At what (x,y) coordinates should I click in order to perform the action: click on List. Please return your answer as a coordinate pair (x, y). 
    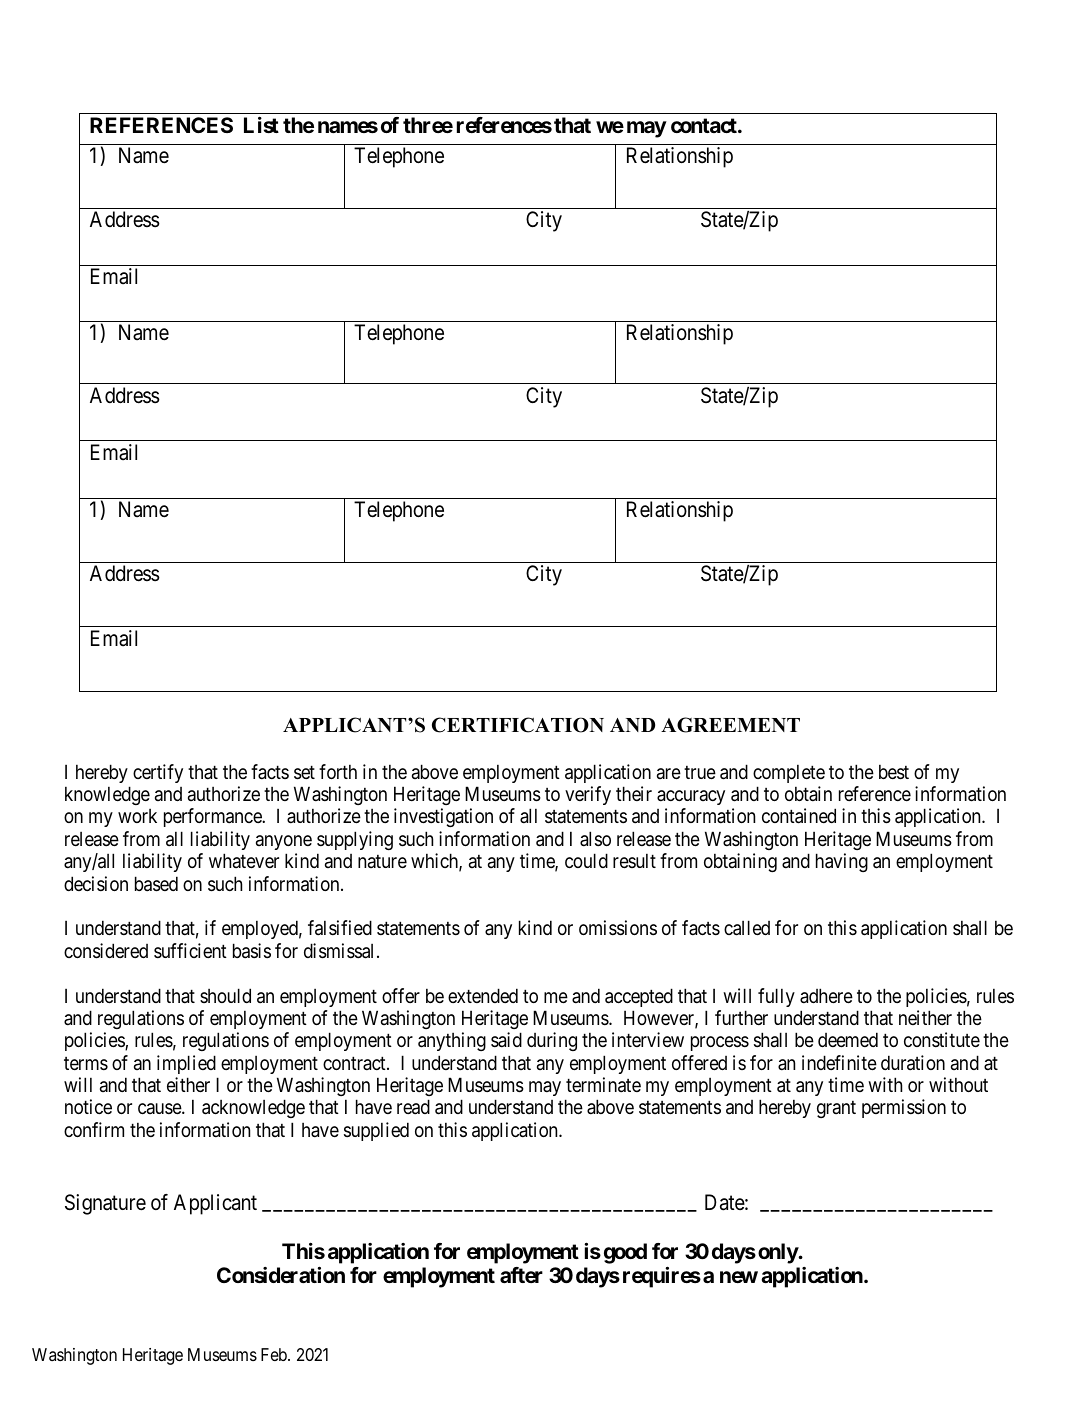
    Looking at the image, I should click on (261, 124).
